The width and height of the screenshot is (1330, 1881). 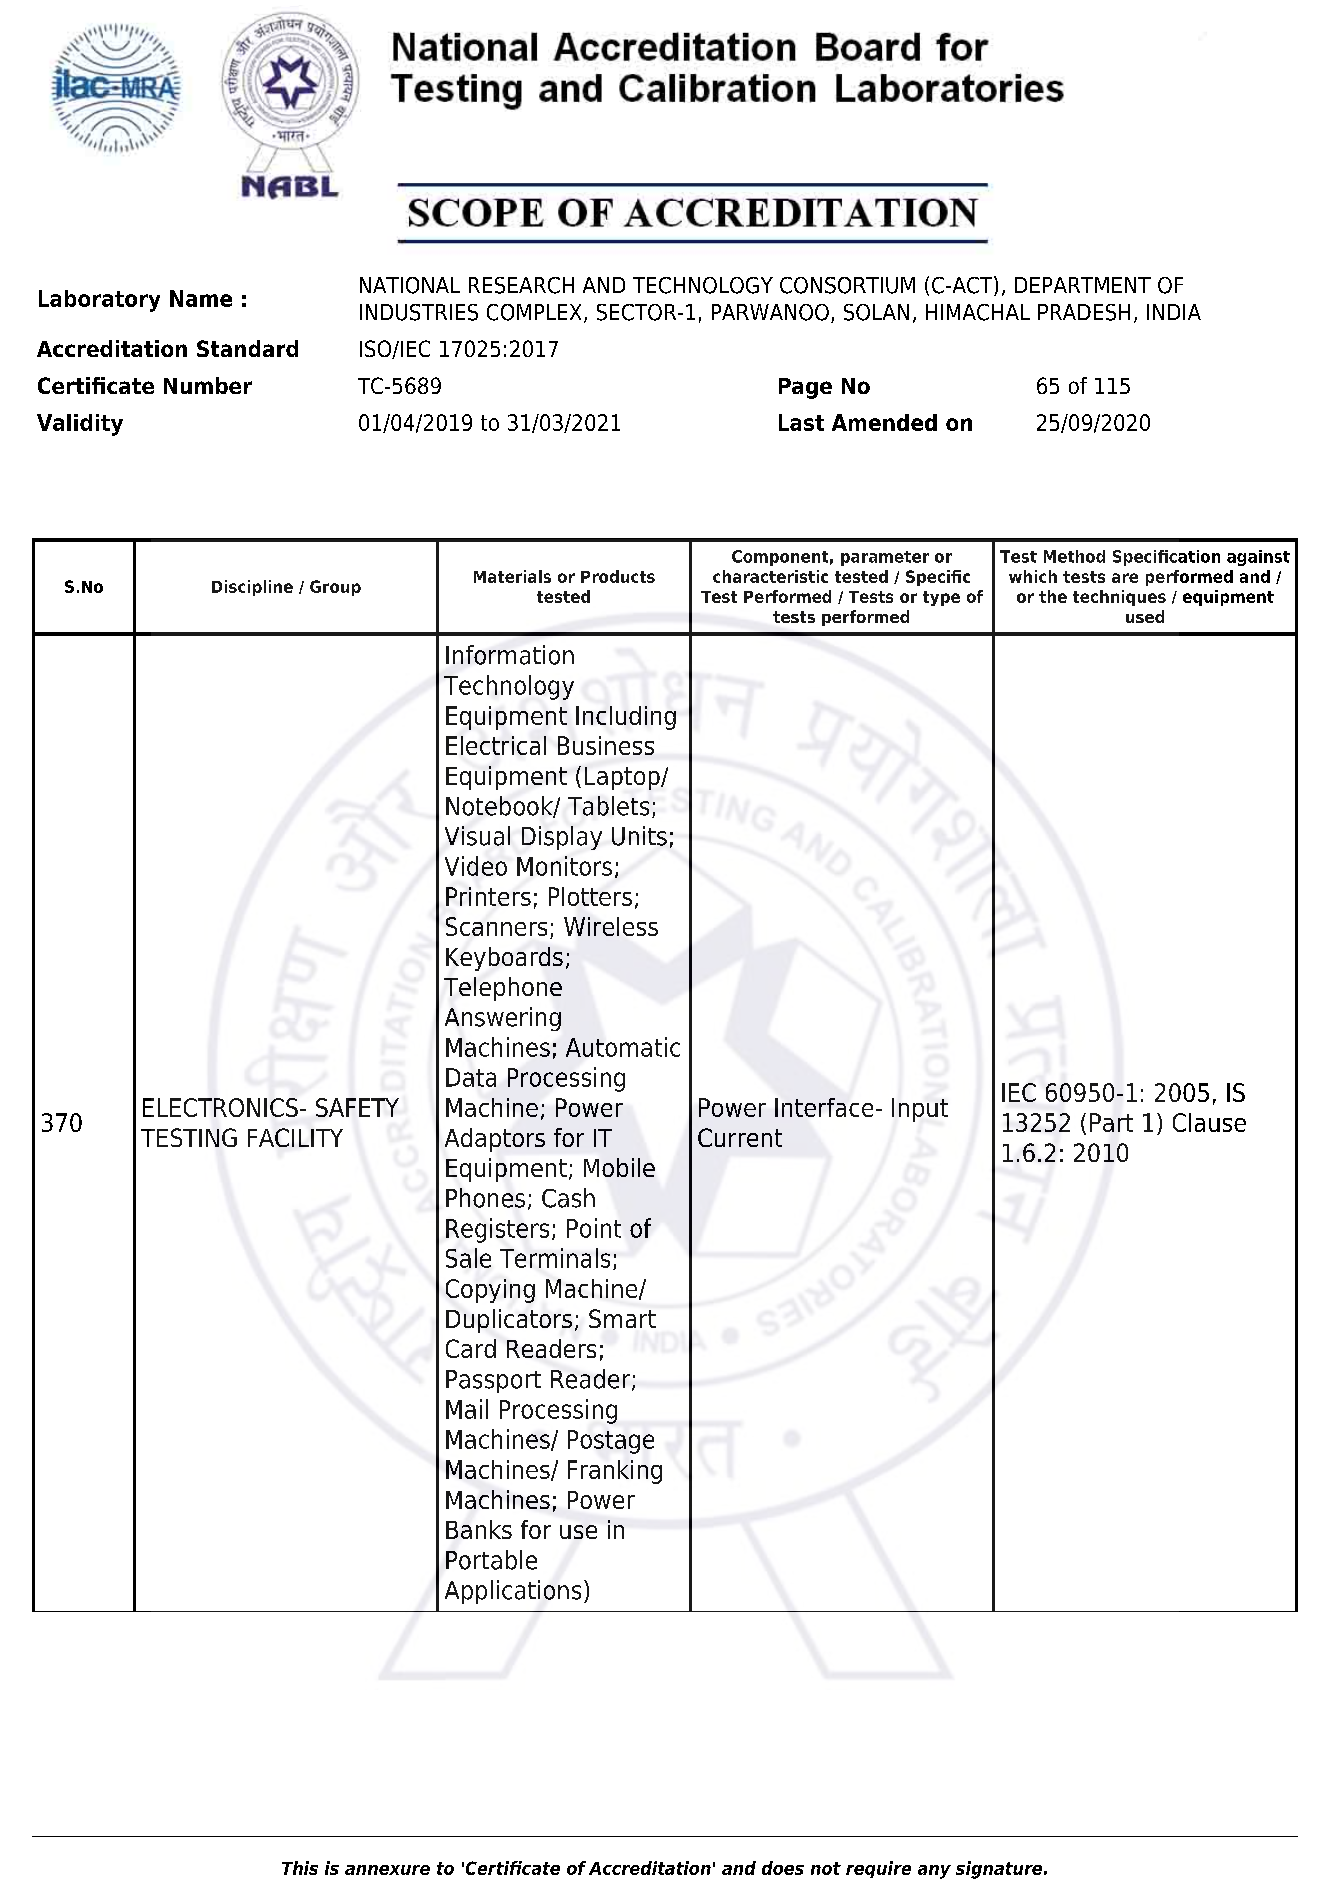 I want to click on Visual, so click(x=477, y=836).
